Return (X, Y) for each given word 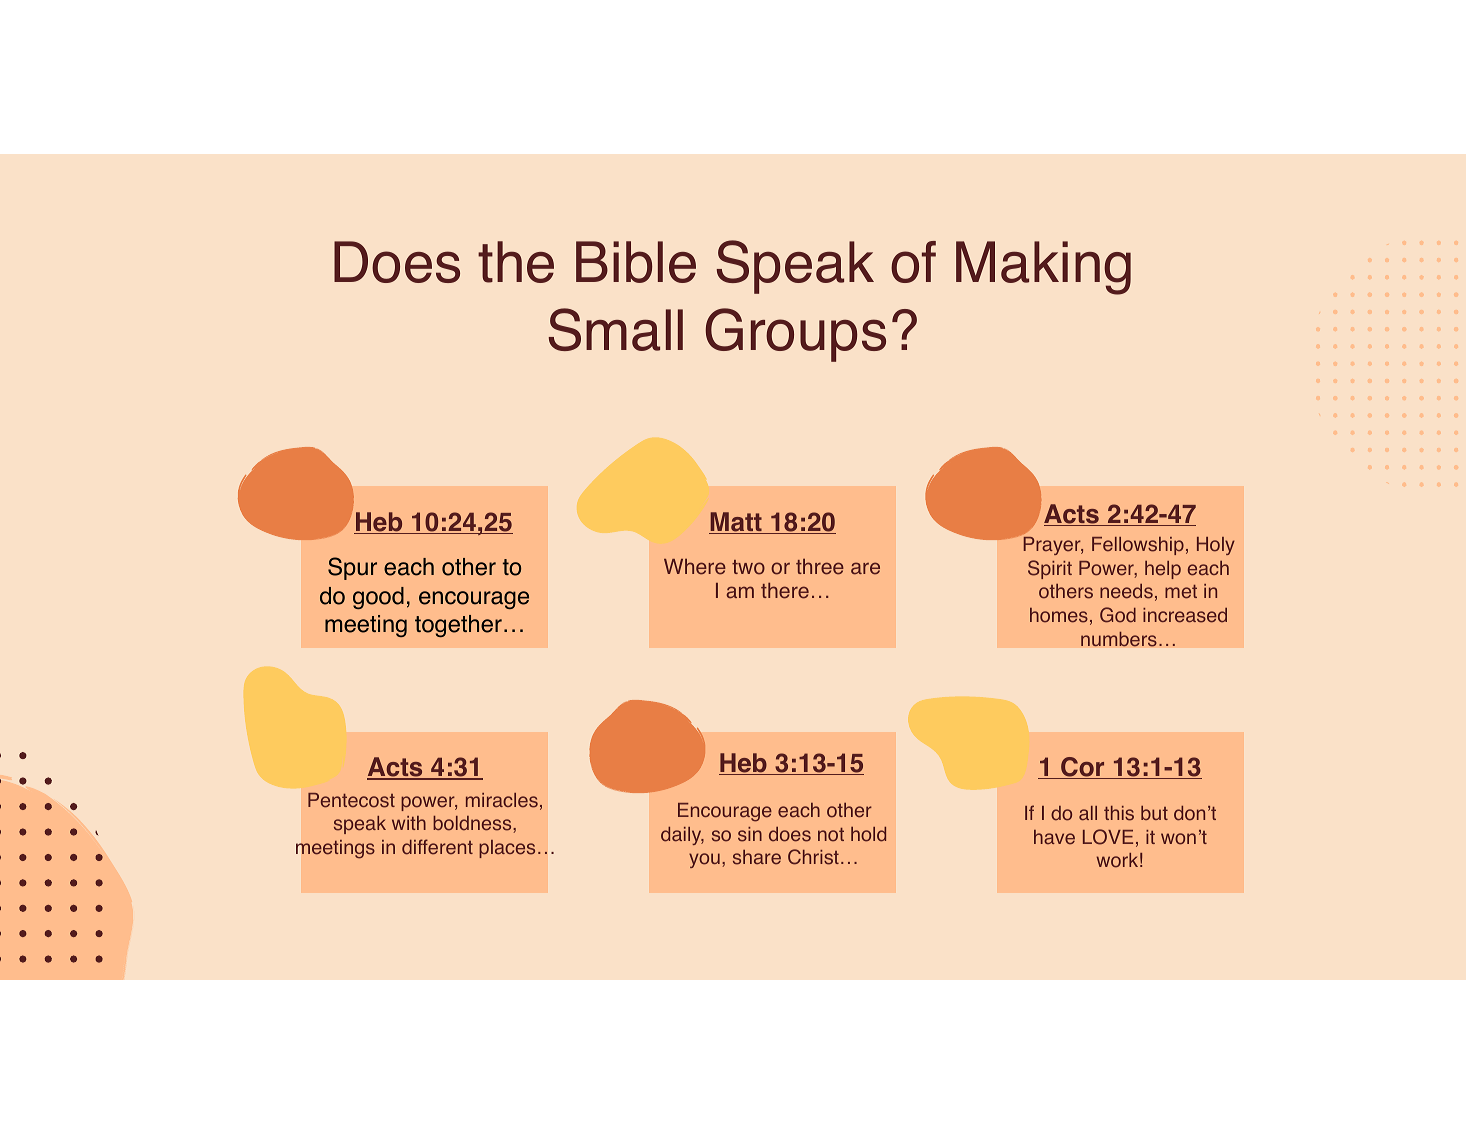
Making (1043, 268)
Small (616, 329)
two (748, 567)
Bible (636, 262)
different (437, 847)
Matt (736, 523)
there (785, 591)
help (1163, 570)
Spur (352, 568)
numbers (1119, 639)
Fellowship (1138, 546)
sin (750, 834)
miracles (502, 800)
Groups (795, 335)
